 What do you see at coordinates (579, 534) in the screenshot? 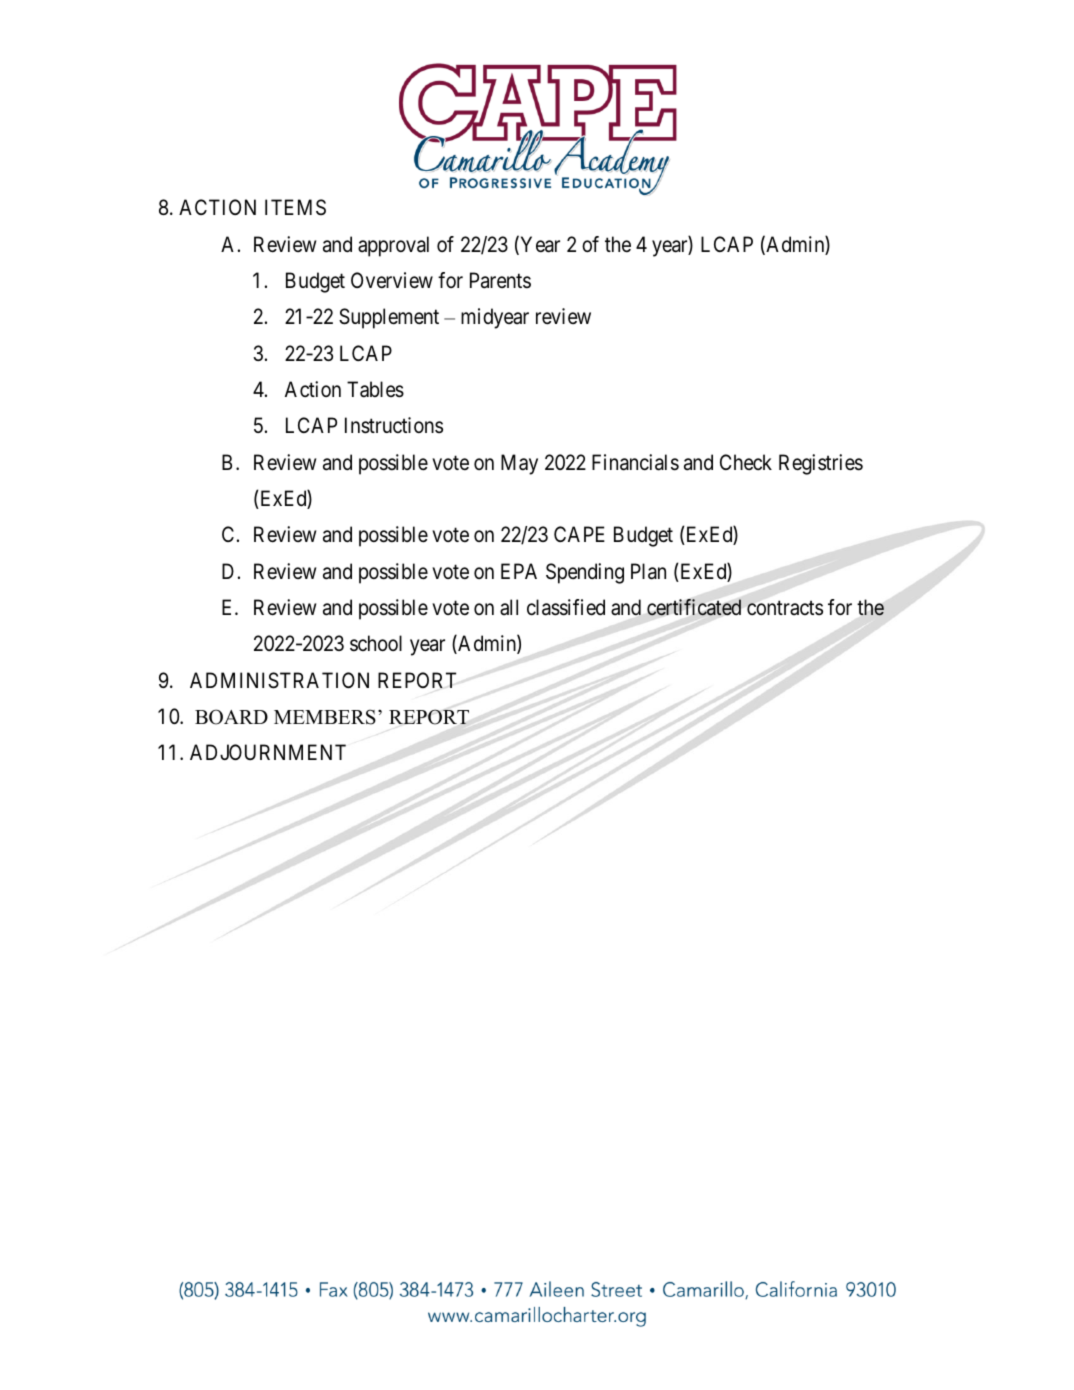
I see `CAPE` at bounding box center [579, 534].
